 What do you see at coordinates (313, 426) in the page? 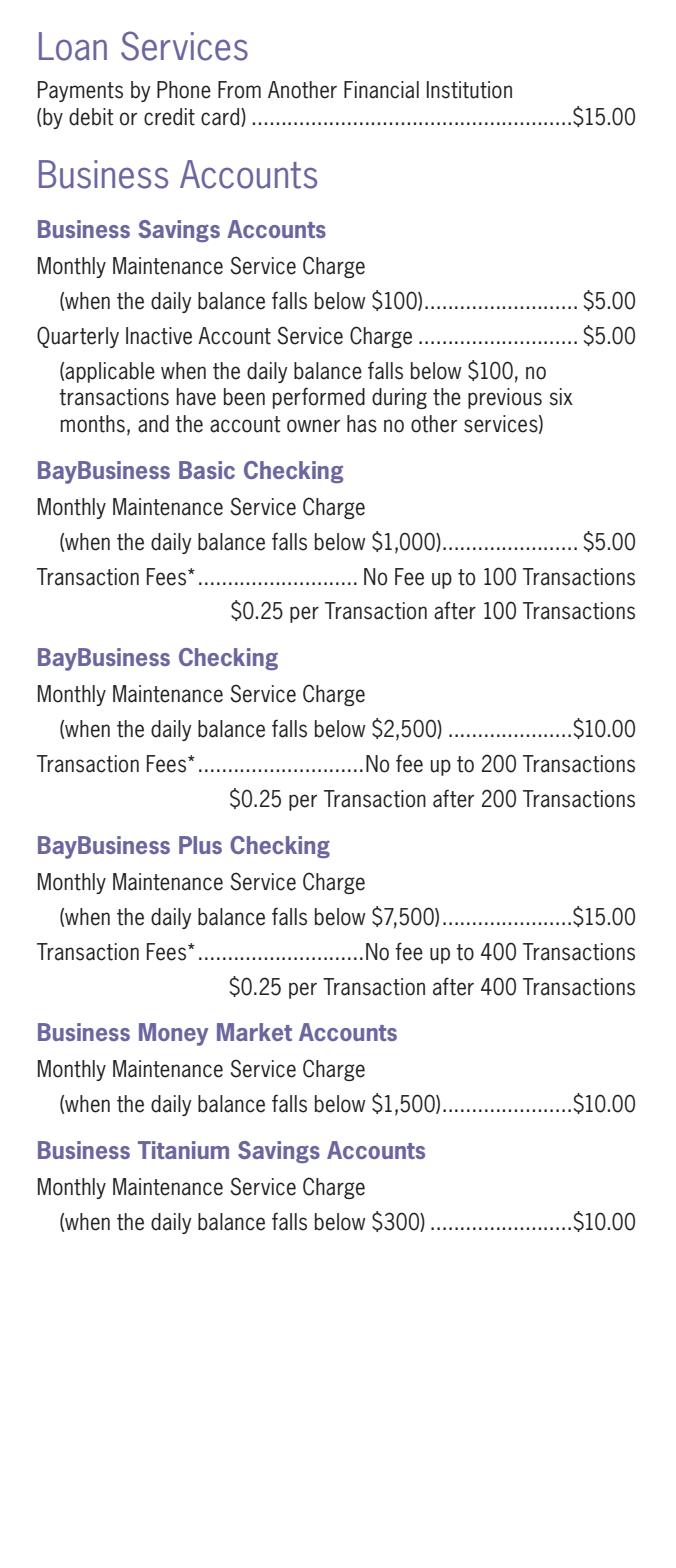
I see `owner` at bounding box center [313, 426].
